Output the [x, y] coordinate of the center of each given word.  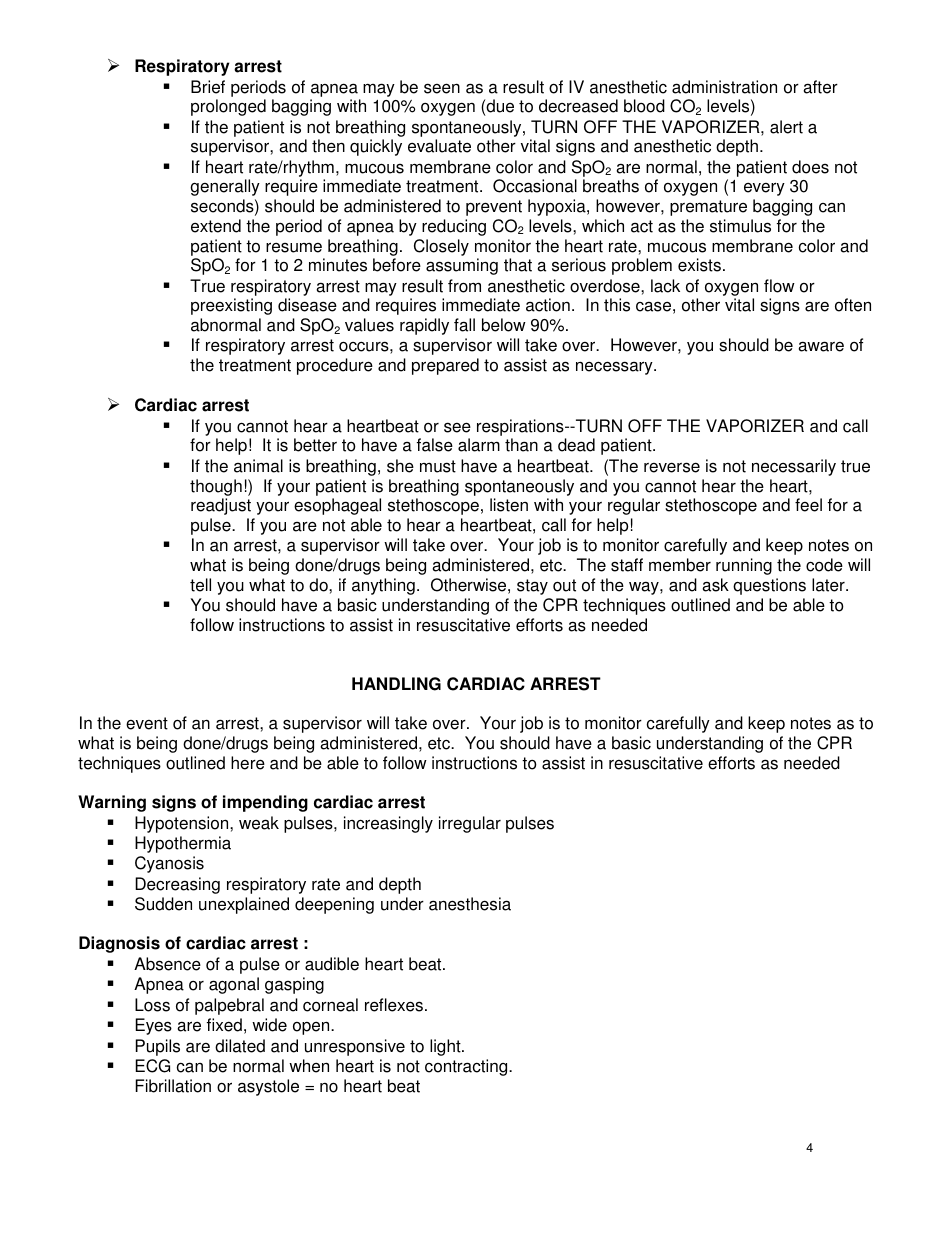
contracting [467, 1067]
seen [442, 88]
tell [200, 585]
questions [769, 586]
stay [532, 587]
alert [786, 127]
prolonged [228, 107]
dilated [240, 1046]
